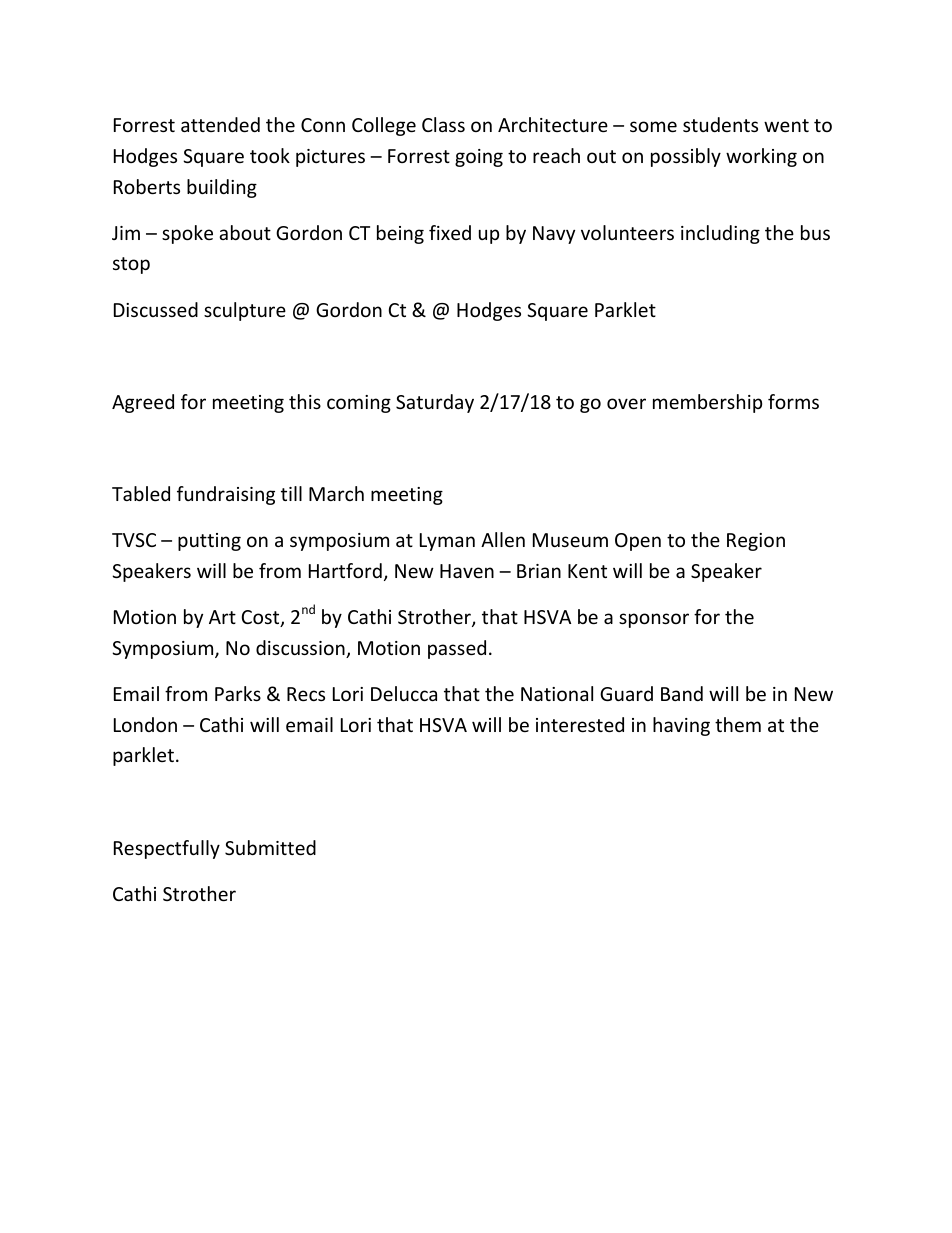 This screenshot has height=1233, width=952. I want to click on going, so click(479, 158).
